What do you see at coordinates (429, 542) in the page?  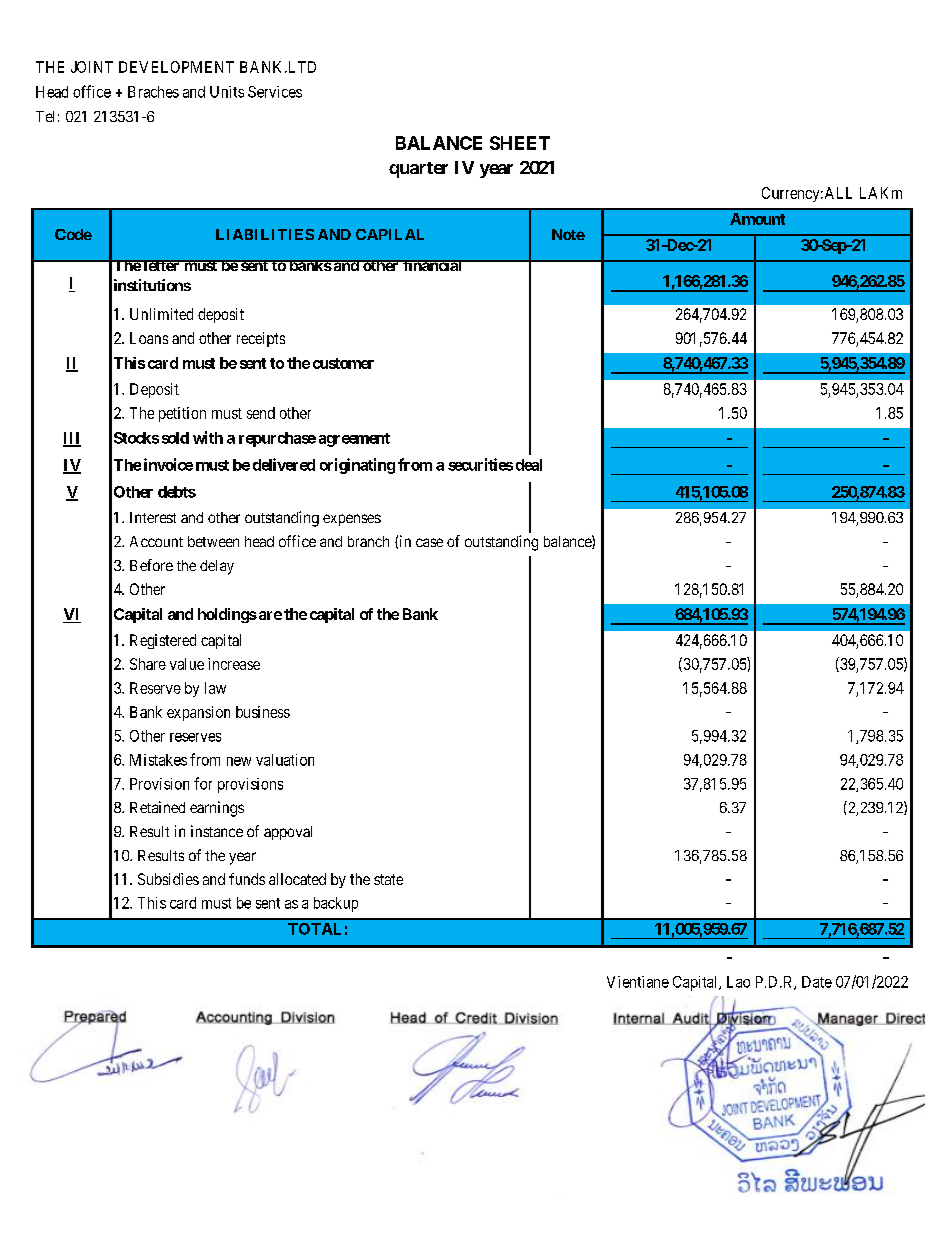 I see `case` at bounding box center [429, 542].
